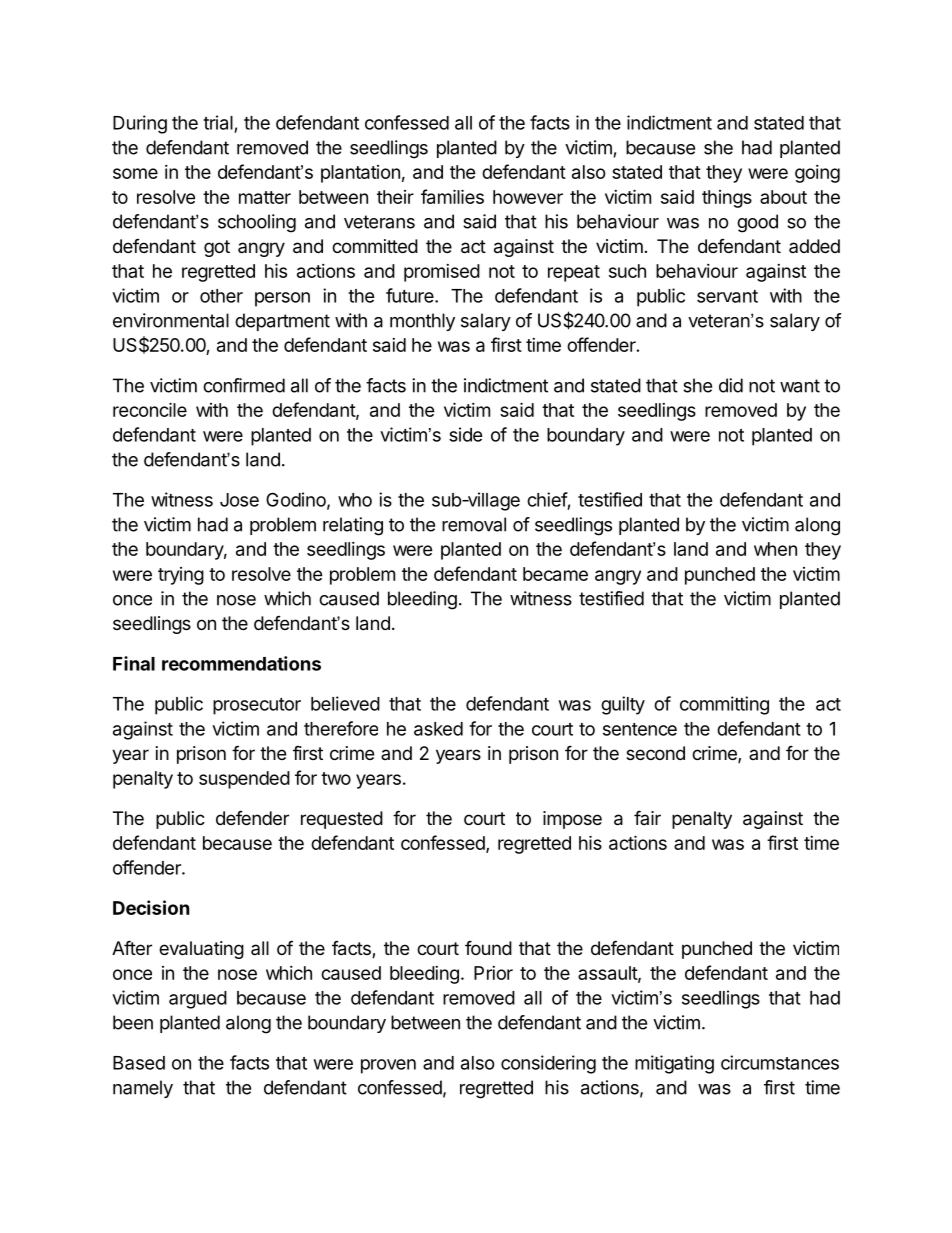  I want to click on fair, so click(647, 817).
